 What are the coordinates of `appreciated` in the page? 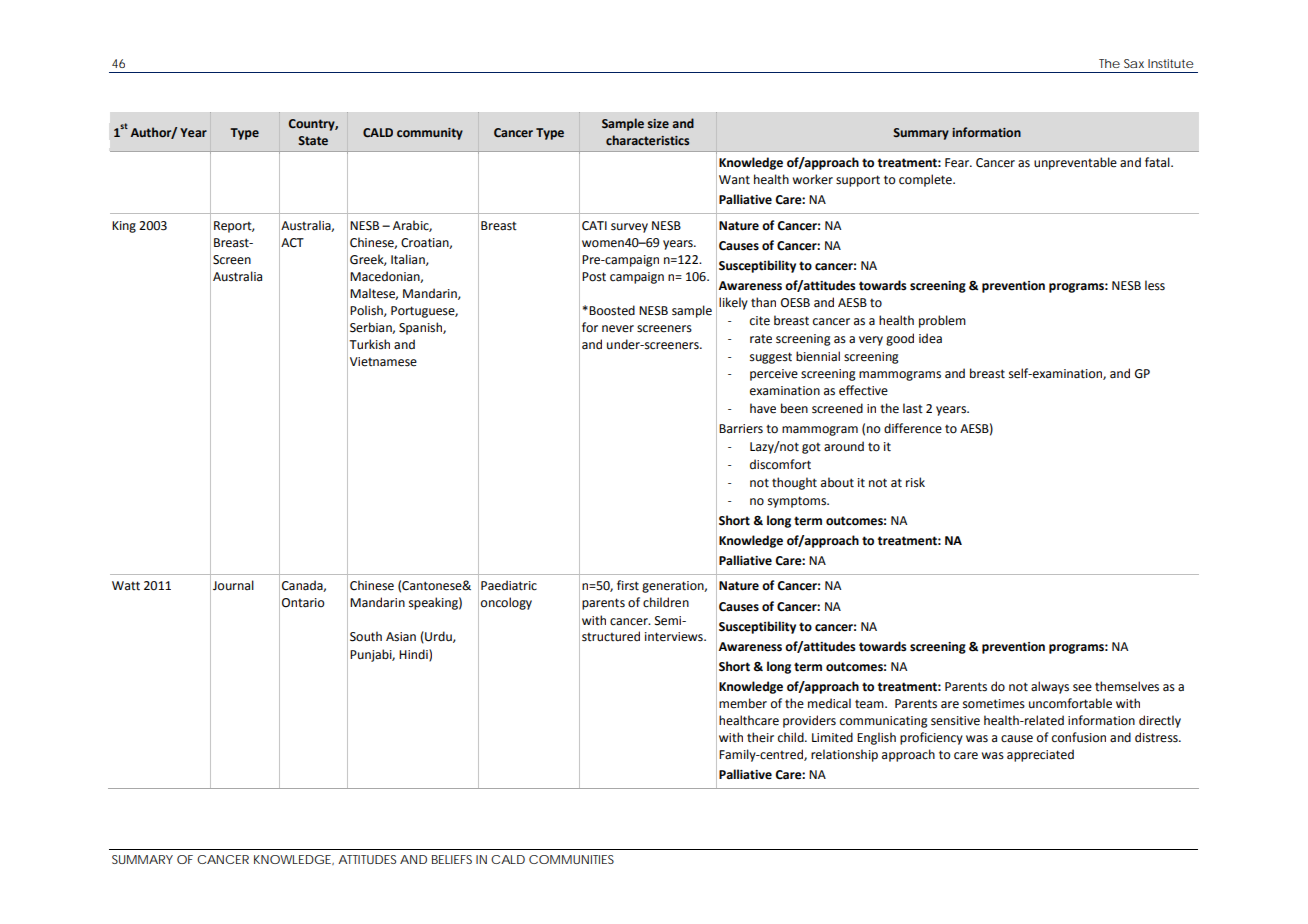 It's located at (1040, 755).
